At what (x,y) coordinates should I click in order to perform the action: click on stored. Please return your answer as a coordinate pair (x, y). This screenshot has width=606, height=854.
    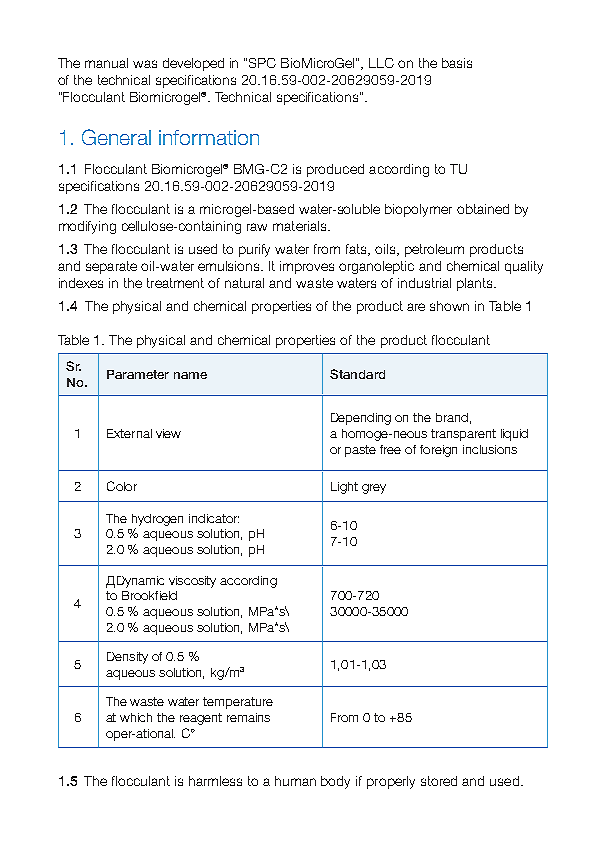
    Looking at the image, I should click on (439, 781).
